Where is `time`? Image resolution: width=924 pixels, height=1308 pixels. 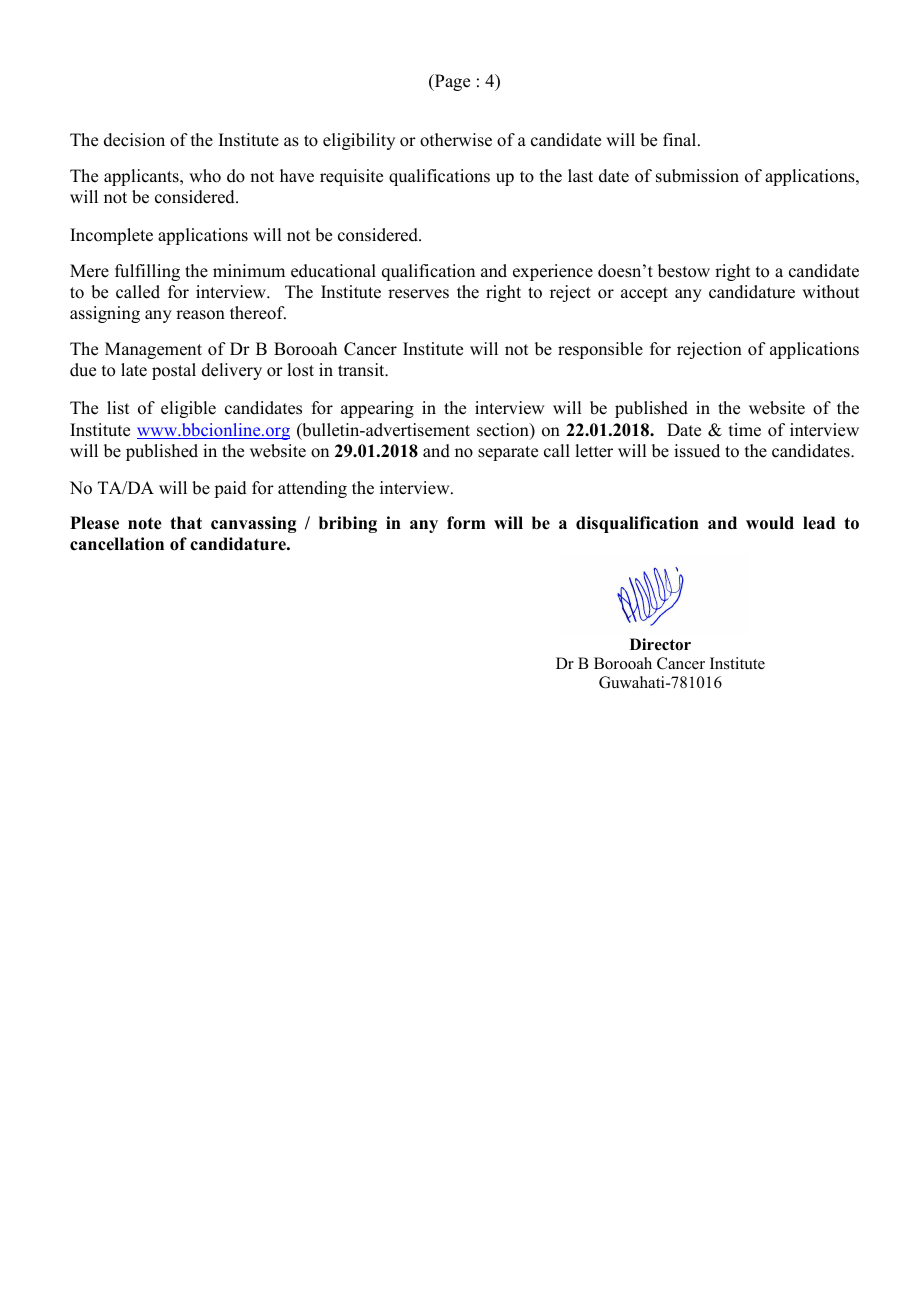 time is located at coordinates (745, 430).
